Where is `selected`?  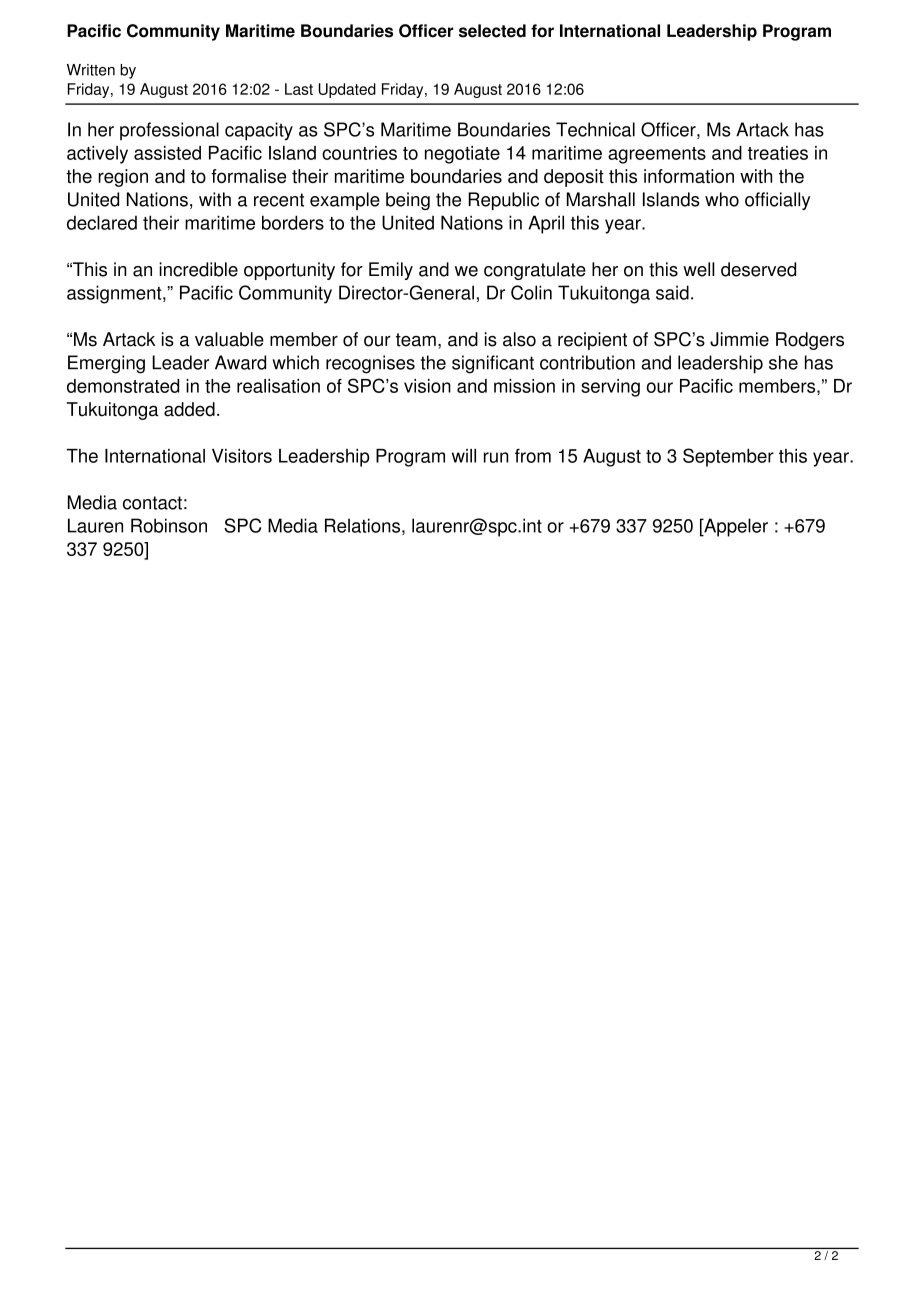 selected is located at coordinates (492, 31).
